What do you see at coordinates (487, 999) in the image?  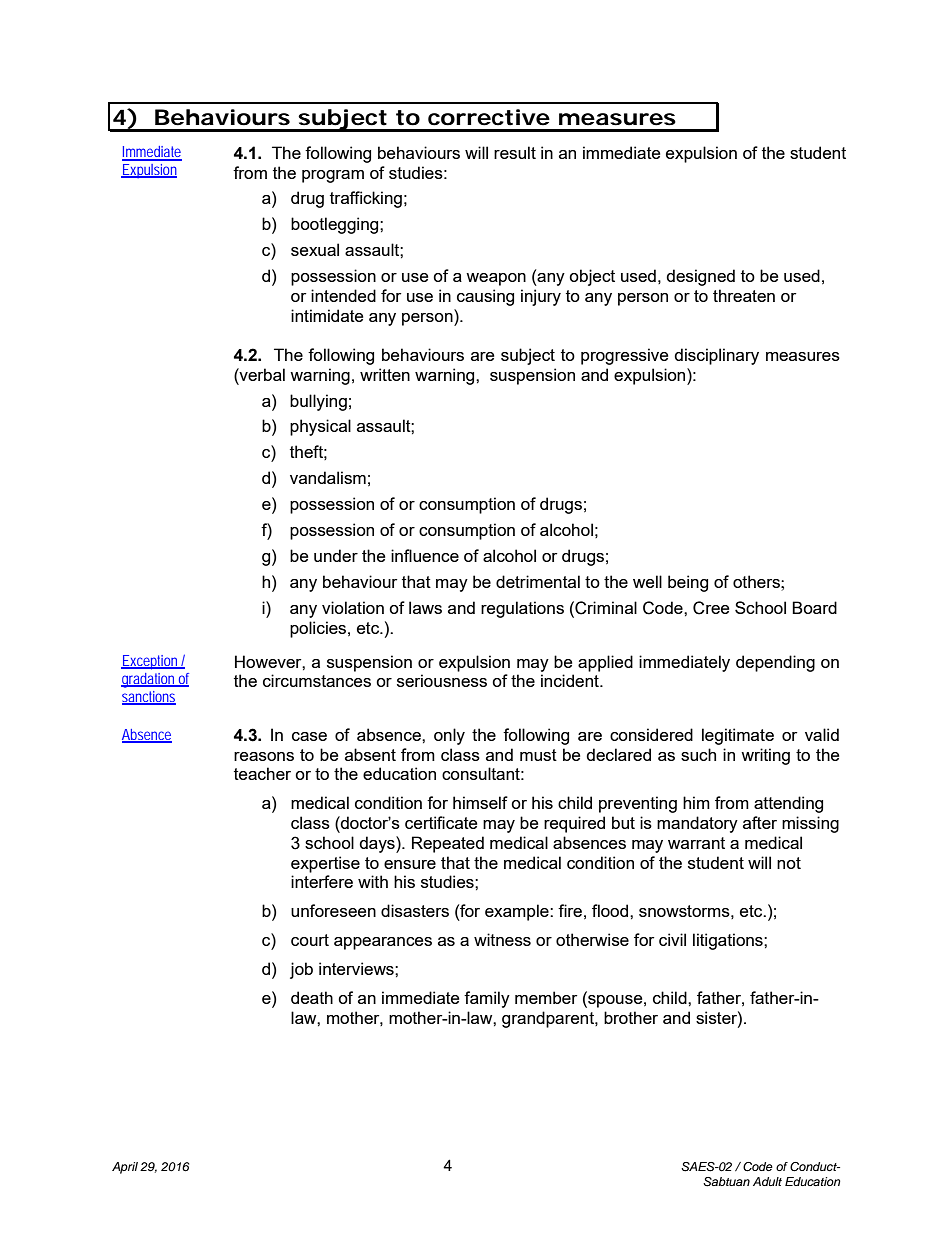 I see `family` at bounding box center [487, 999].
